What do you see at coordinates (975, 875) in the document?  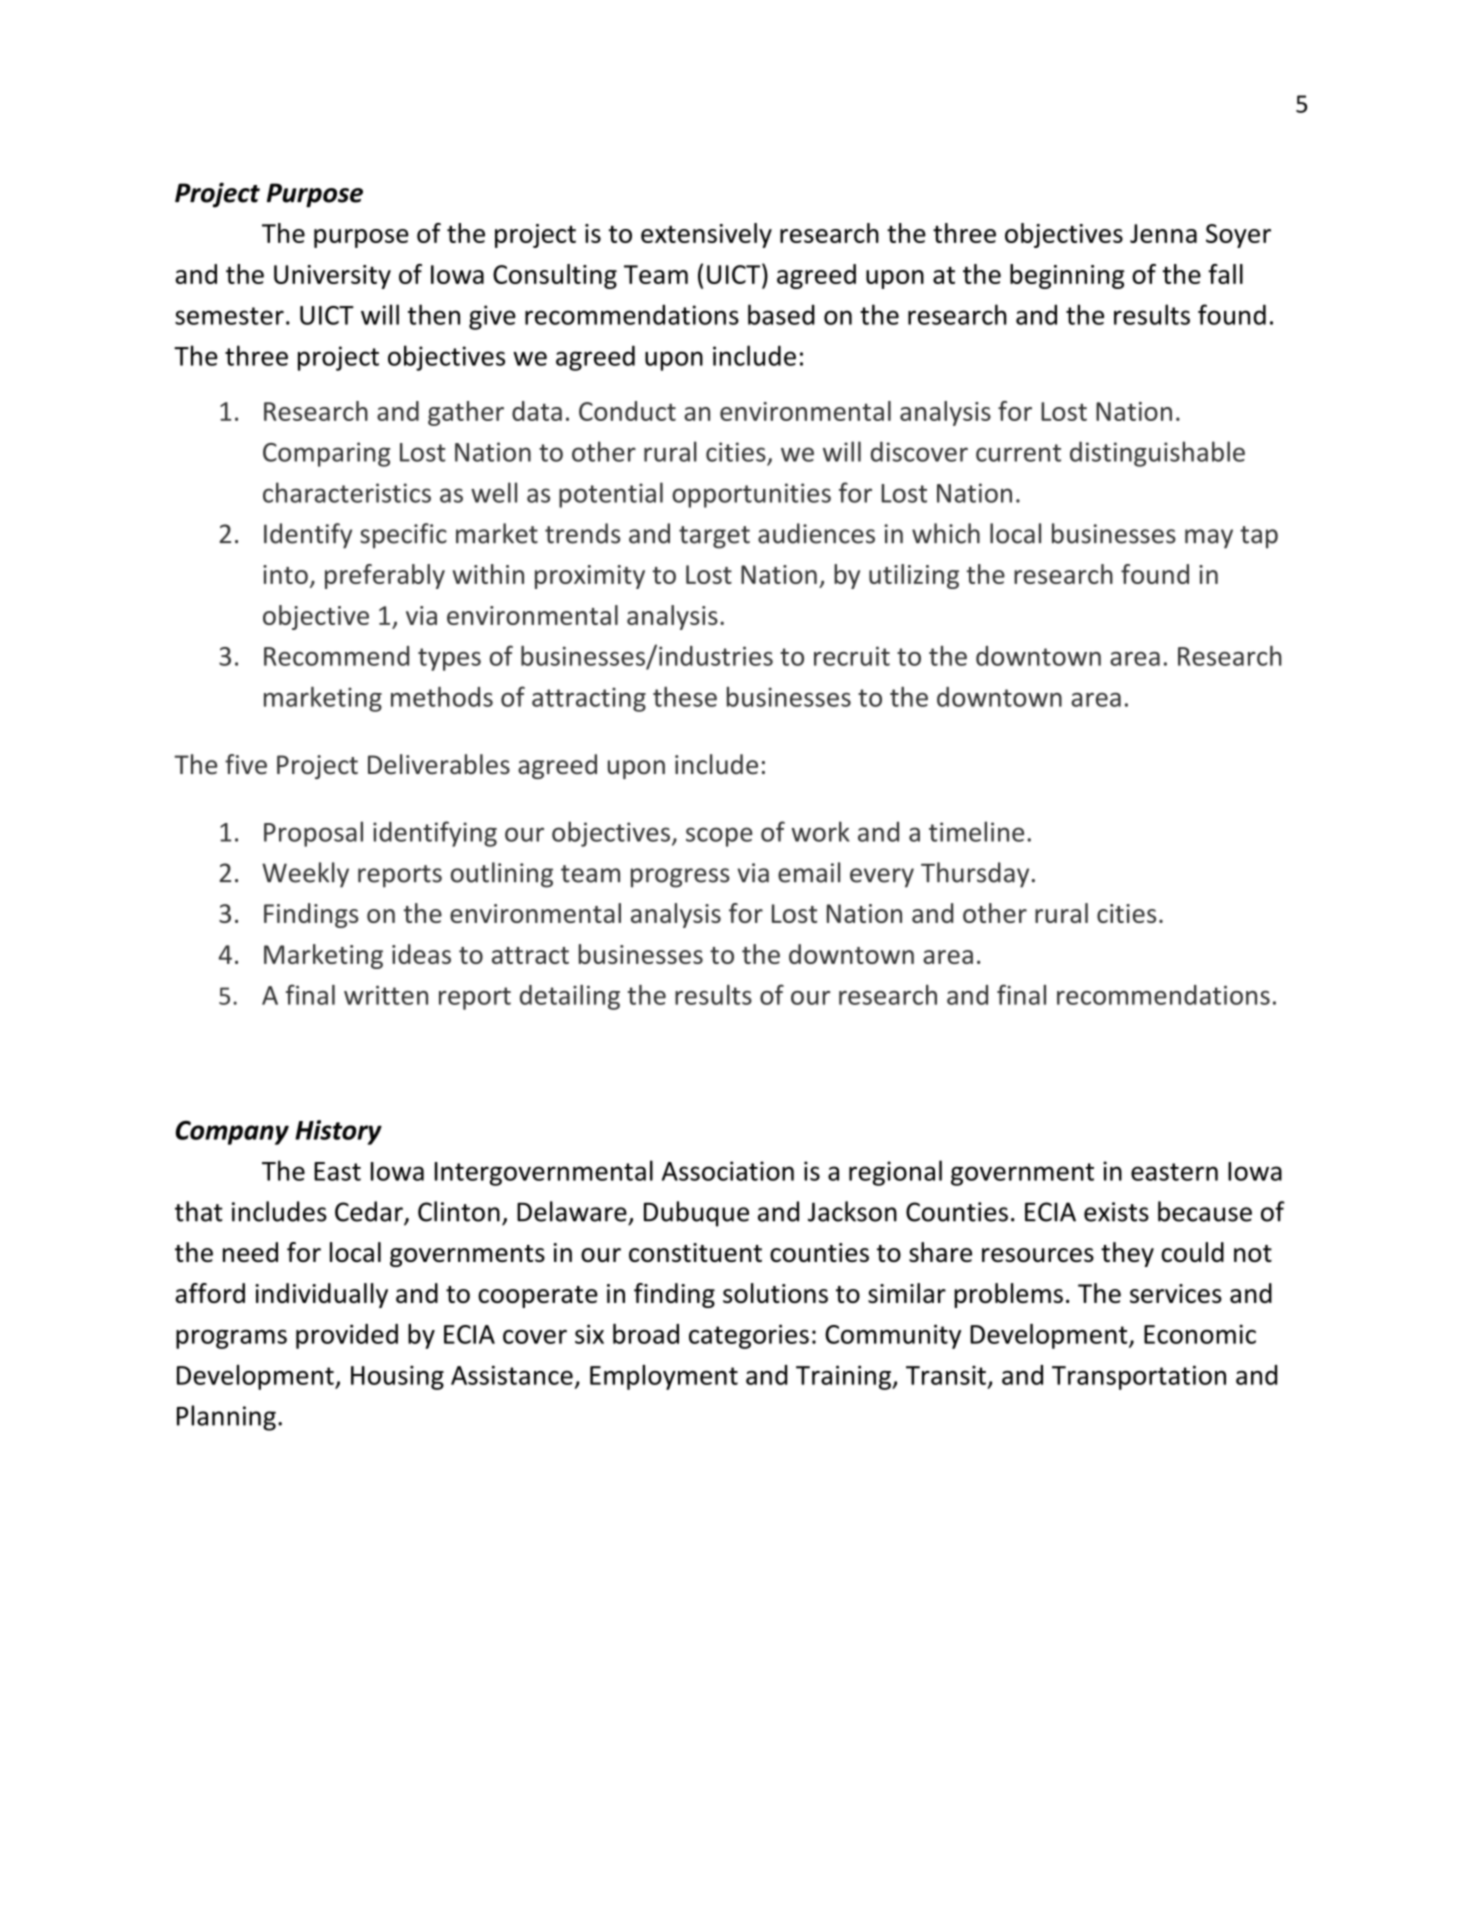 I see `Thursday` at bounding box center [975, 875].
